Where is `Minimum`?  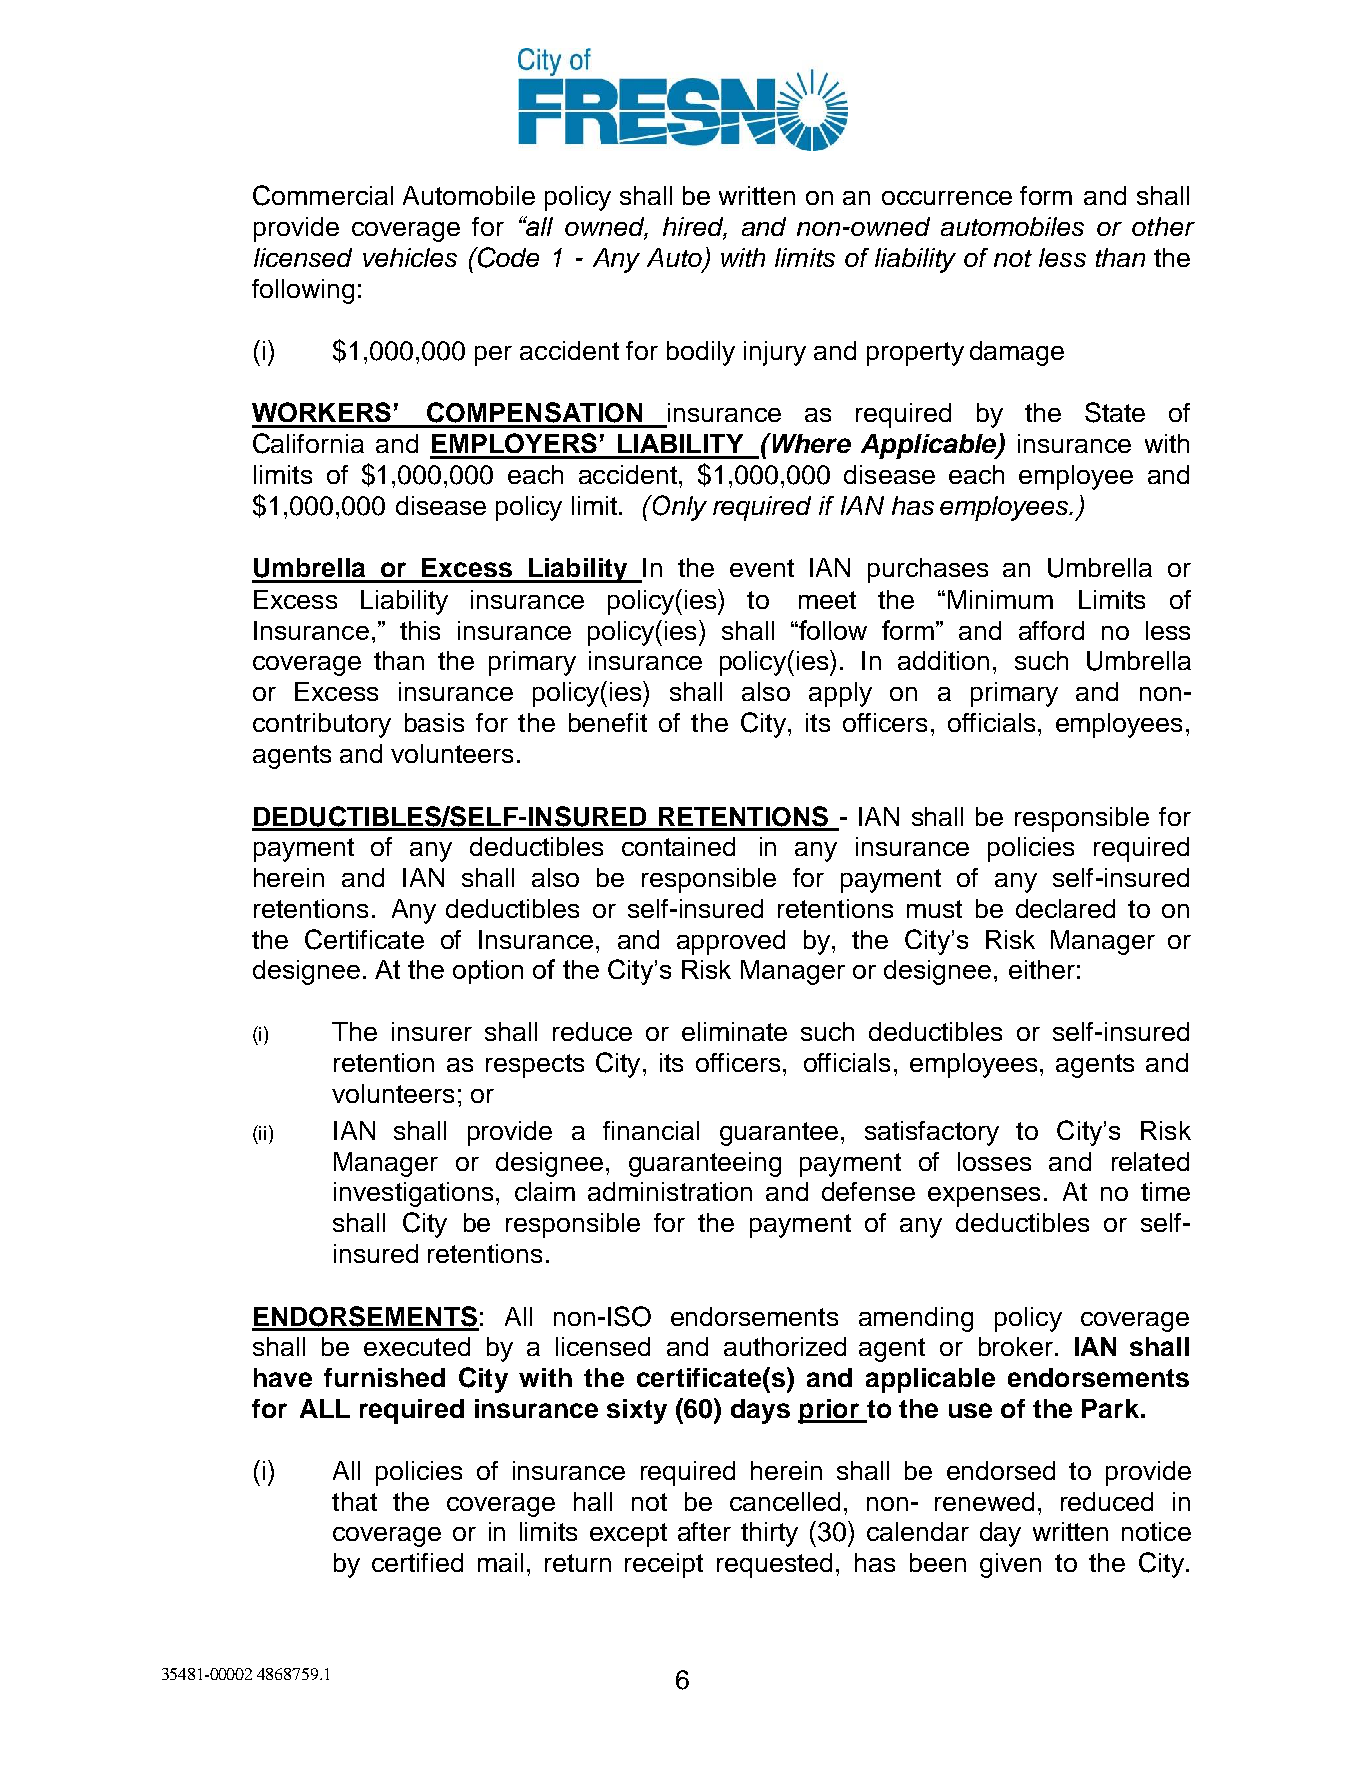
Minimum is located at coordinates (1000, 599).
